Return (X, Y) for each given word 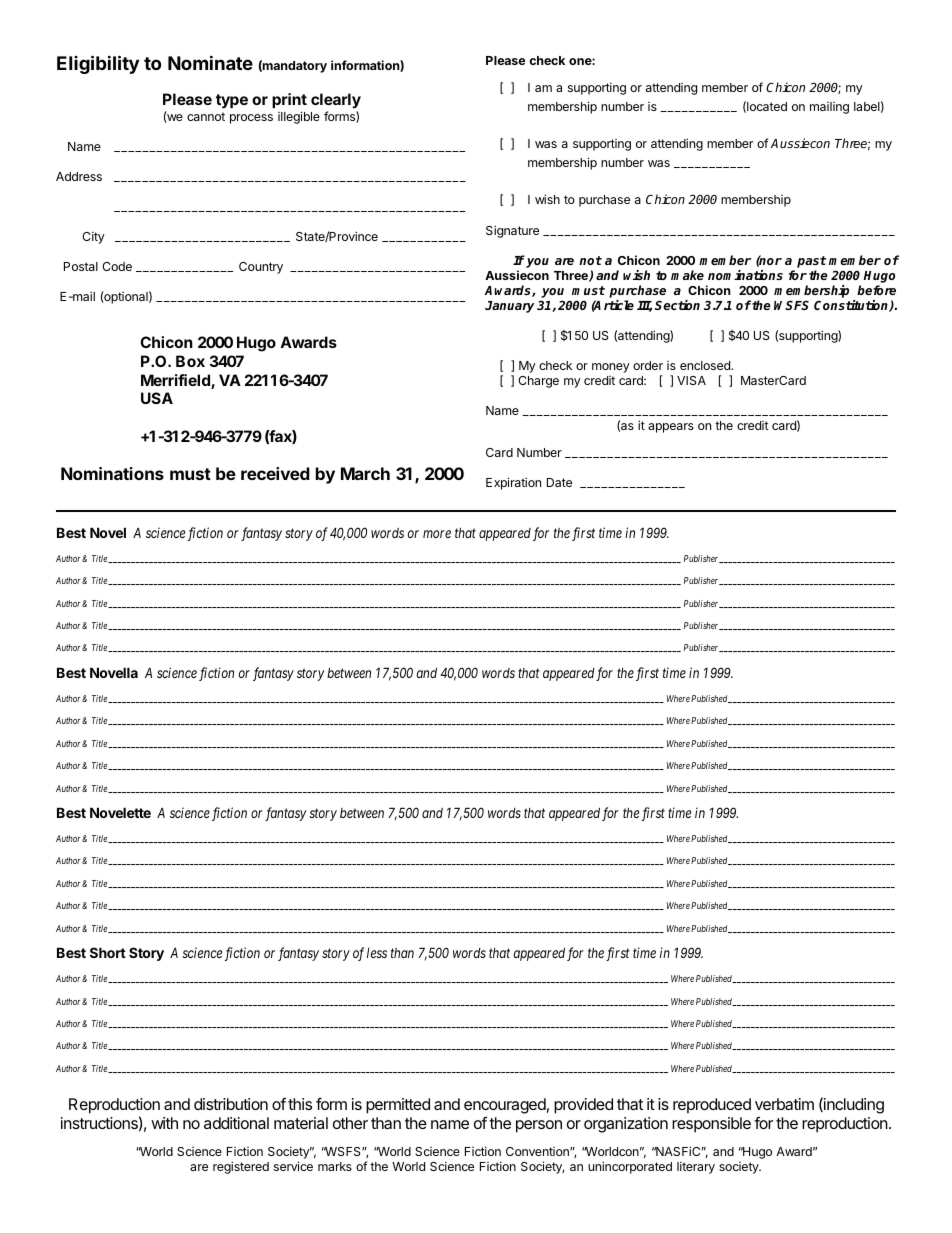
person (539, 1126)
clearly (336, 102)
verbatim (784, 1104)
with (164, 1123)
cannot (206, 116)
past (812, 263)
